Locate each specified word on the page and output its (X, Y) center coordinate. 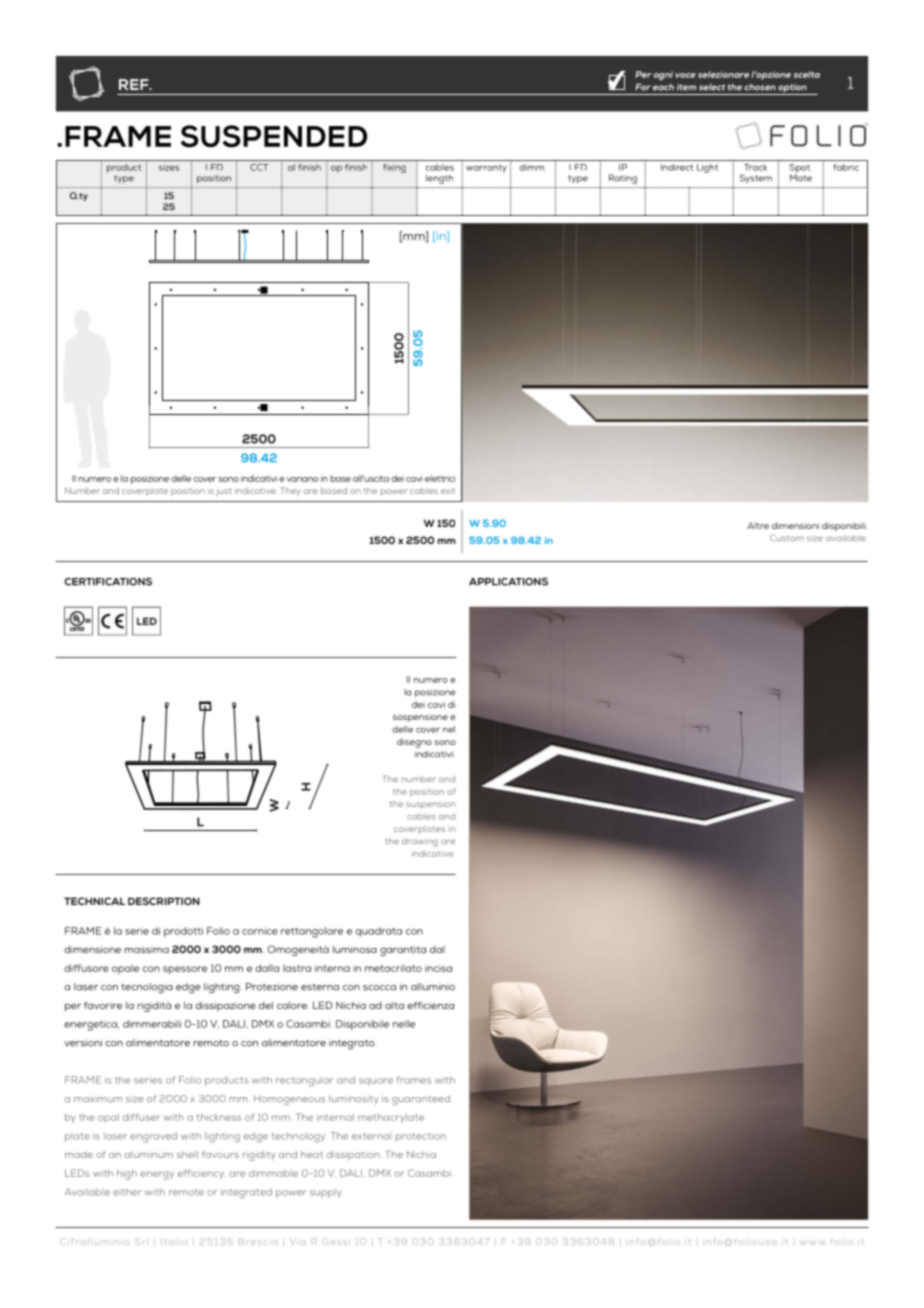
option (793, 89)
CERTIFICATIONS (108, 581)
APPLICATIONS (508, 581)
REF (135, 84)
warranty (486, 169)
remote (186, 1192)
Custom (787, 538)
